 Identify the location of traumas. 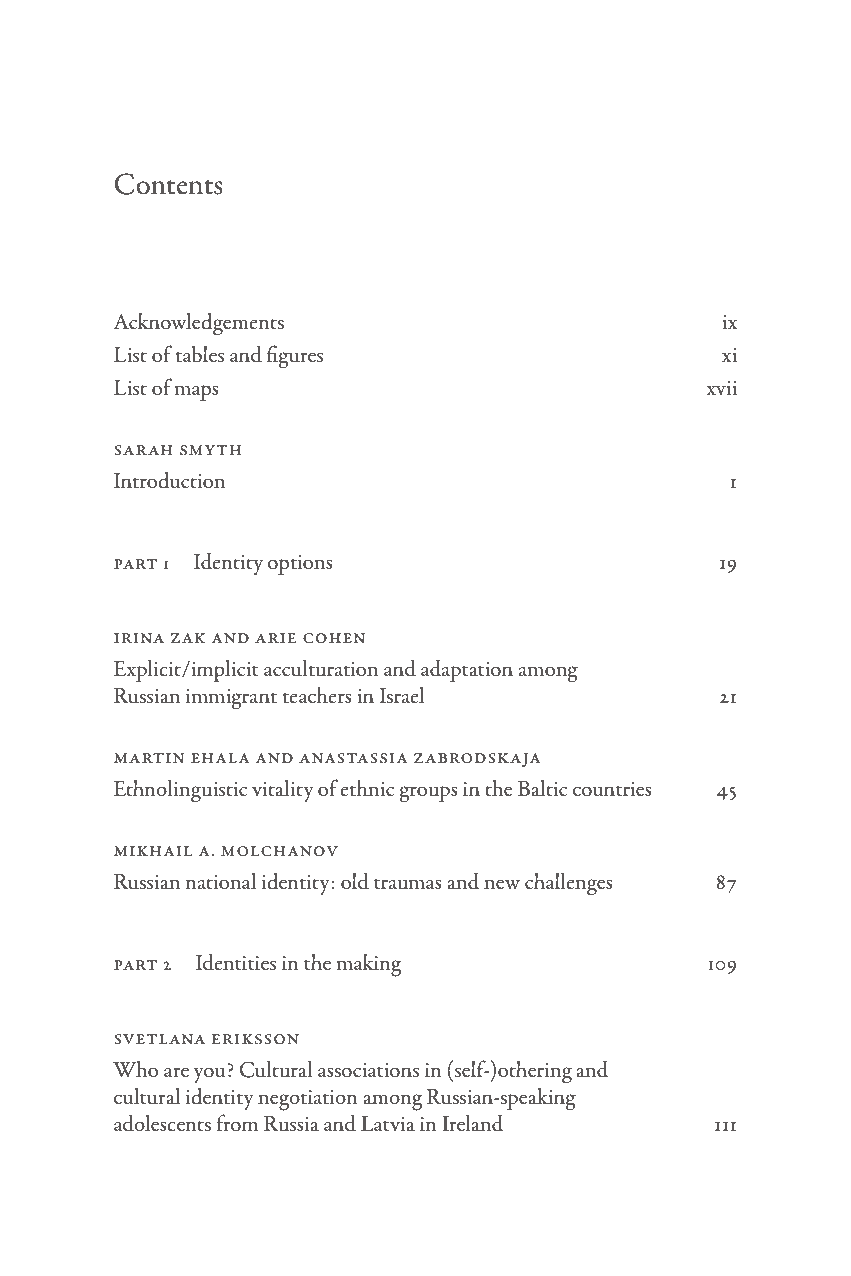
(408, 884).
